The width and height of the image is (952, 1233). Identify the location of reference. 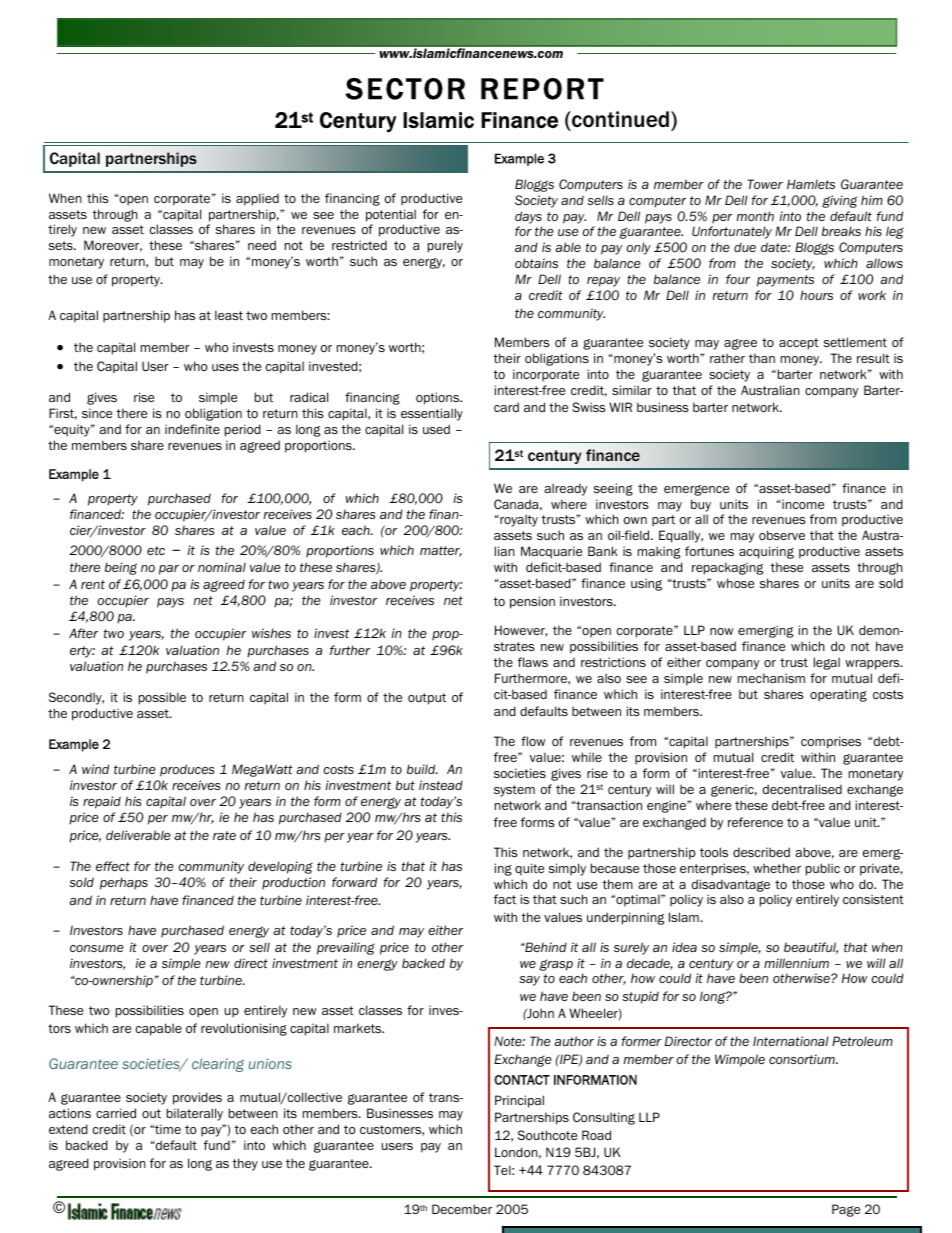
(755, 822).
